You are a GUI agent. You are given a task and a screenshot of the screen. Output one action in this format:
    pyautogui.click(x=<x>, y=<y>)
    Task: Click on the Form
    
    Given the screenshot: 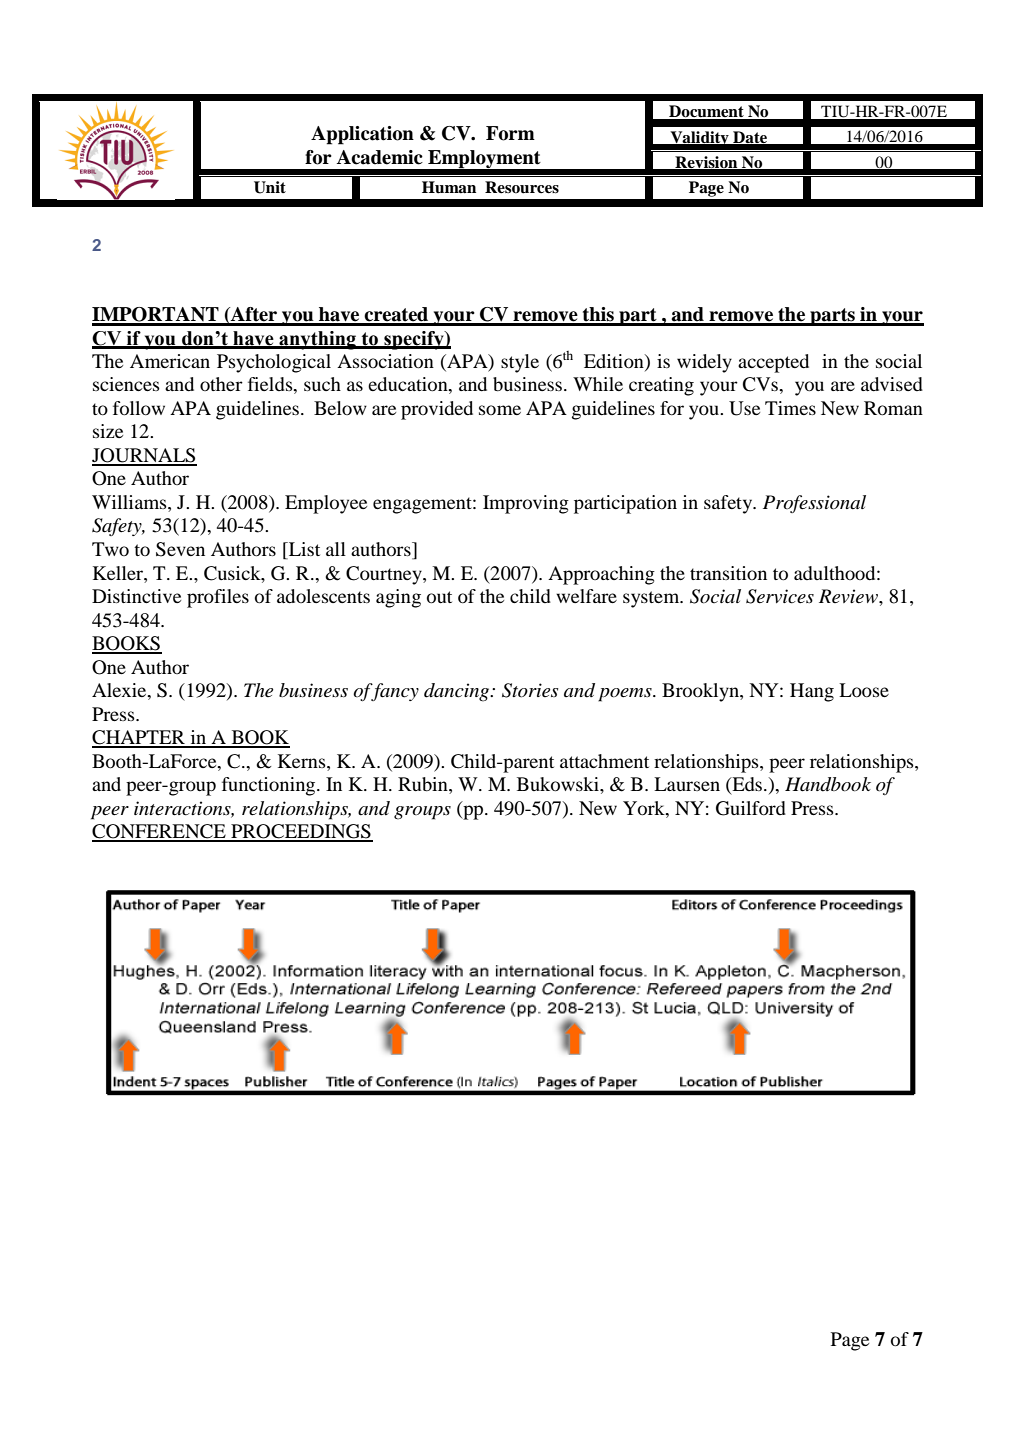 What is the action you would take?
    pyautogui.click(x=510, y=133)
